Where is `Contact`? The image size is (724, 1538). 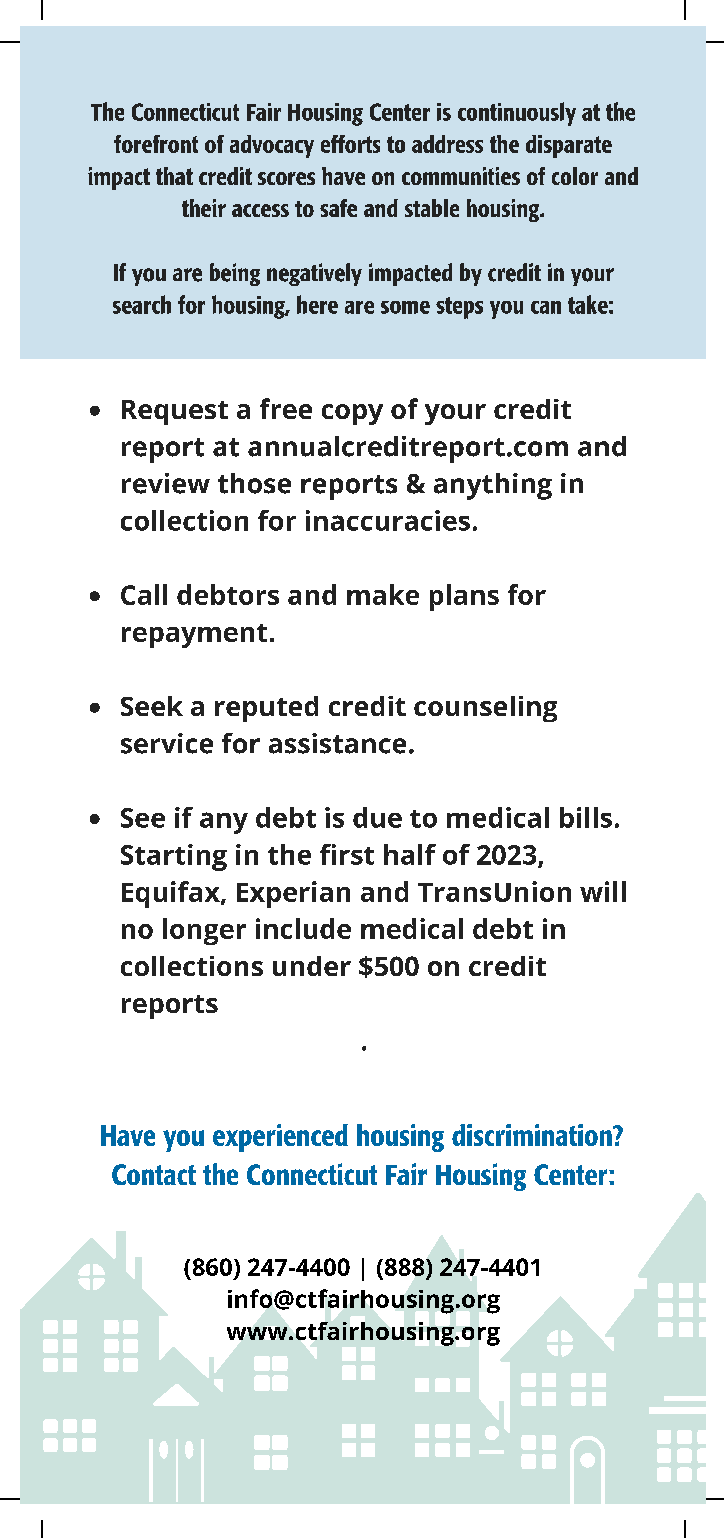 Contact is located at coordinates (154, 1174).
